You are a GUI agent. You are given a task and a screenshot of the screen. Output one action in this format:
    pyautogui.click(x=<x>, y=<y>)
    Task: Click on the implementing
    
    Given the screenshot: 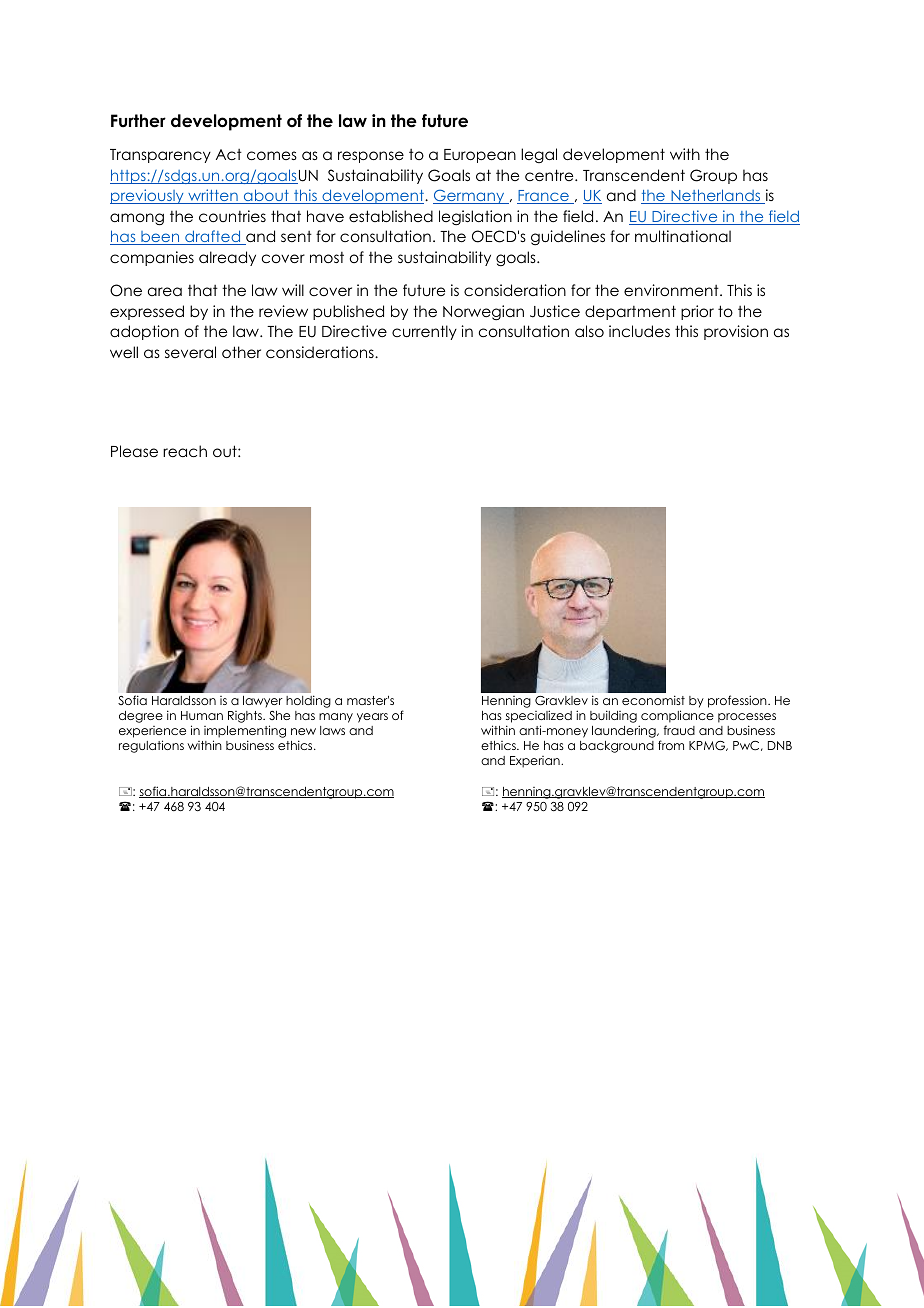 What is the action you would take?
    pyautogui.click(x=245, y=731)
